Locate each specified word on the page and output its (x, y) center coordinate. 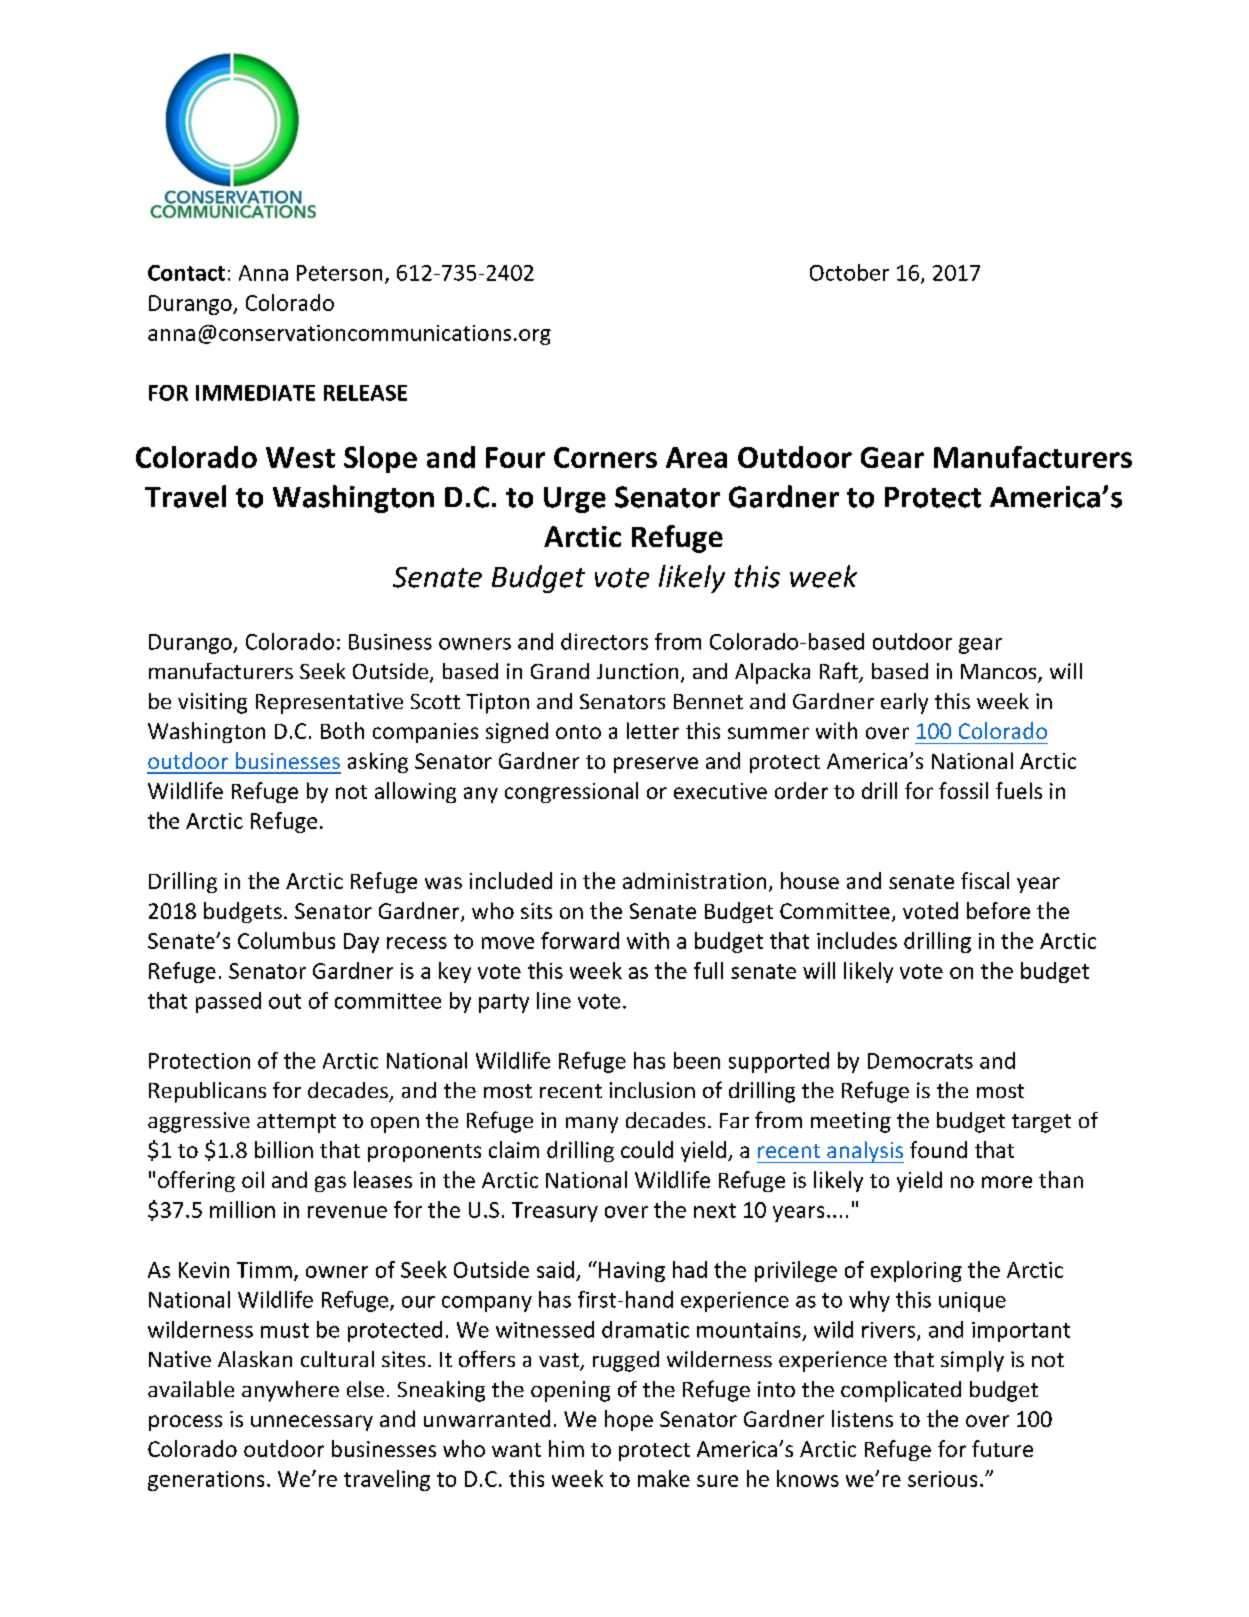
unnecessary (312, 1423)
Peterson (339, 273)
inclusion (652, 1090)
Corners (605, 457)
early (904, 703)
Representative (329, 703)
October (849, 272)
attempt (296, 1123)
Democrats (920, 1061)
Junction (637, 671)
